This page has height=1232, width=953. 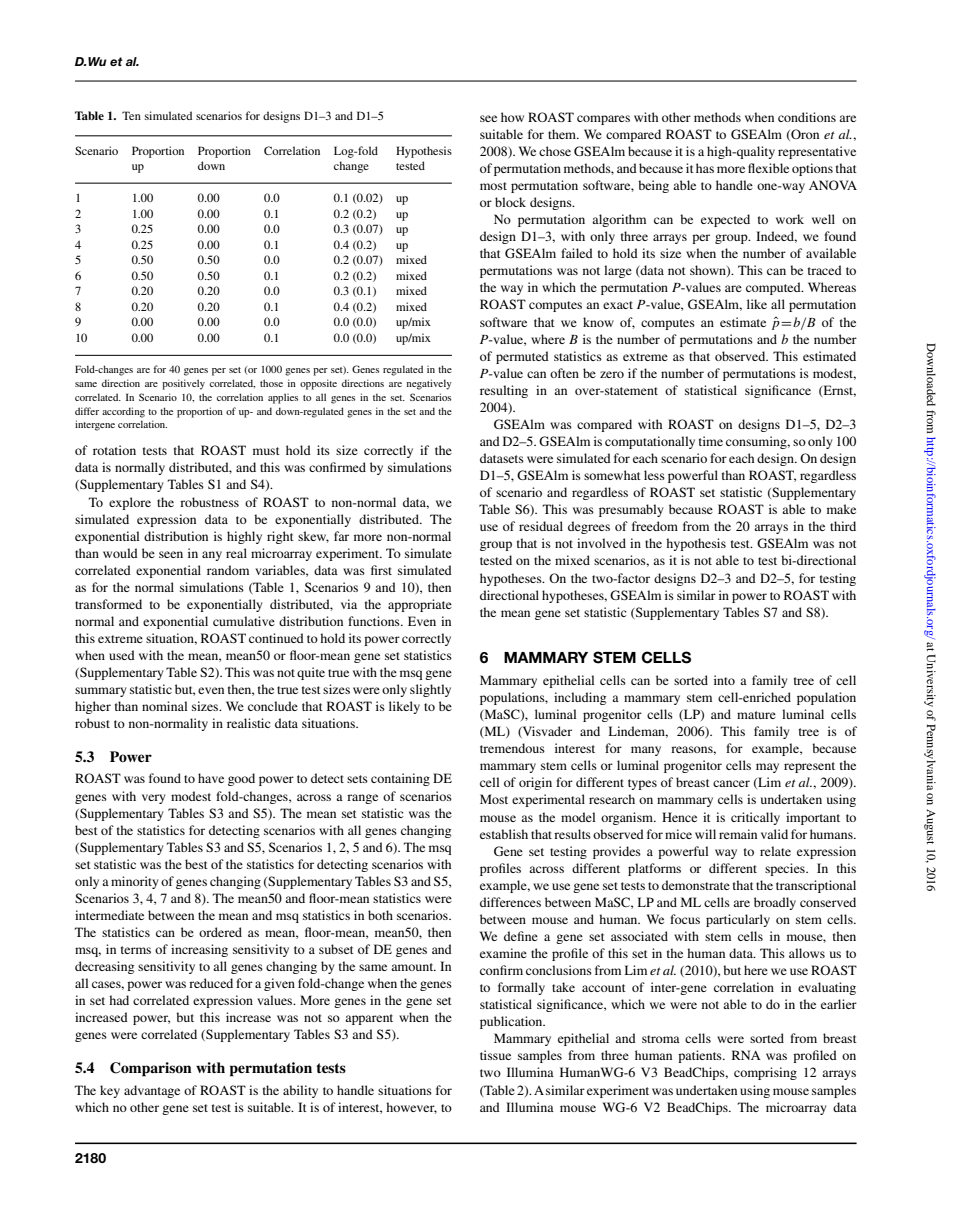 I want to click on Comparison, so click(x=151, y=1069).
